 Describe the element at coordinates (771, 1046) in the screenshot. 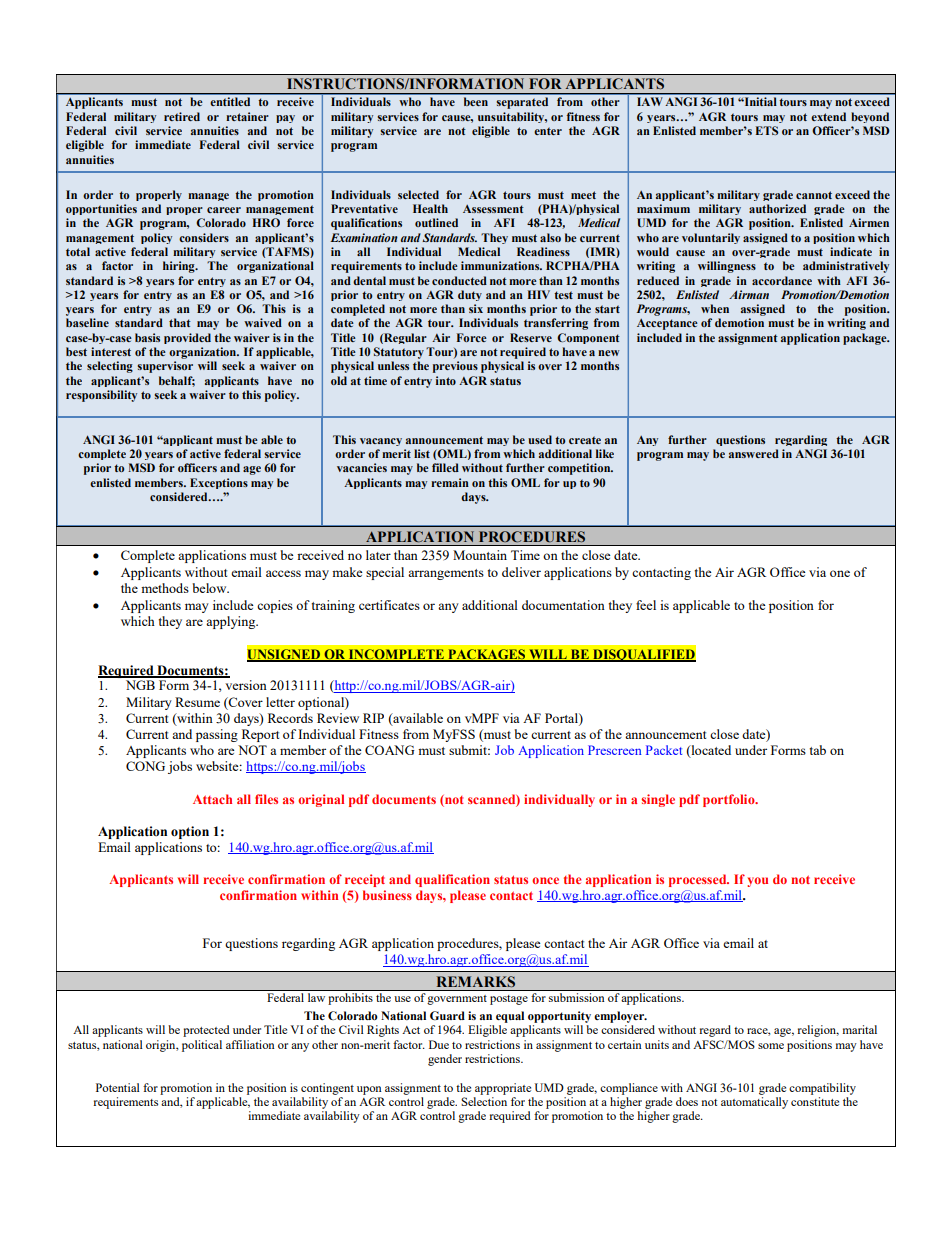

I see `some` at that location.
